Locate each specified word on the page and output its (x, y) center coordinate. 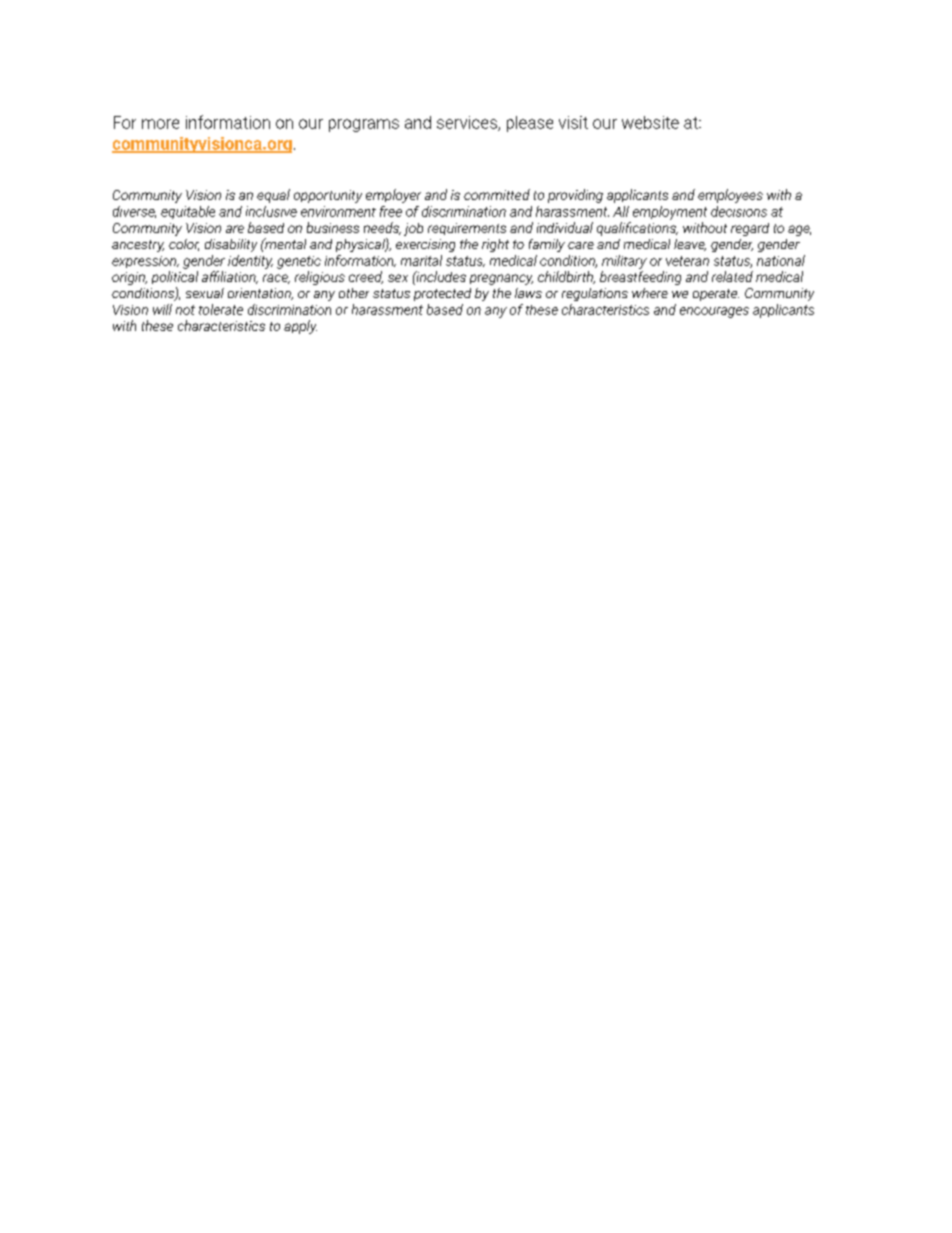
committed (497, 194)
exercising (425, 245)
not (185, 310)
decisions (739, 211)
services (468, 123)
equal (273, 196)
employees (730, 196)
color (184, 245)
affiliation (230, 277)
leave (690, 245)
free (391, 211)
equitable (188, 212)
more (160, 124)
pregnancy (501, 279)
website (650, 122)
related (732, 276)
